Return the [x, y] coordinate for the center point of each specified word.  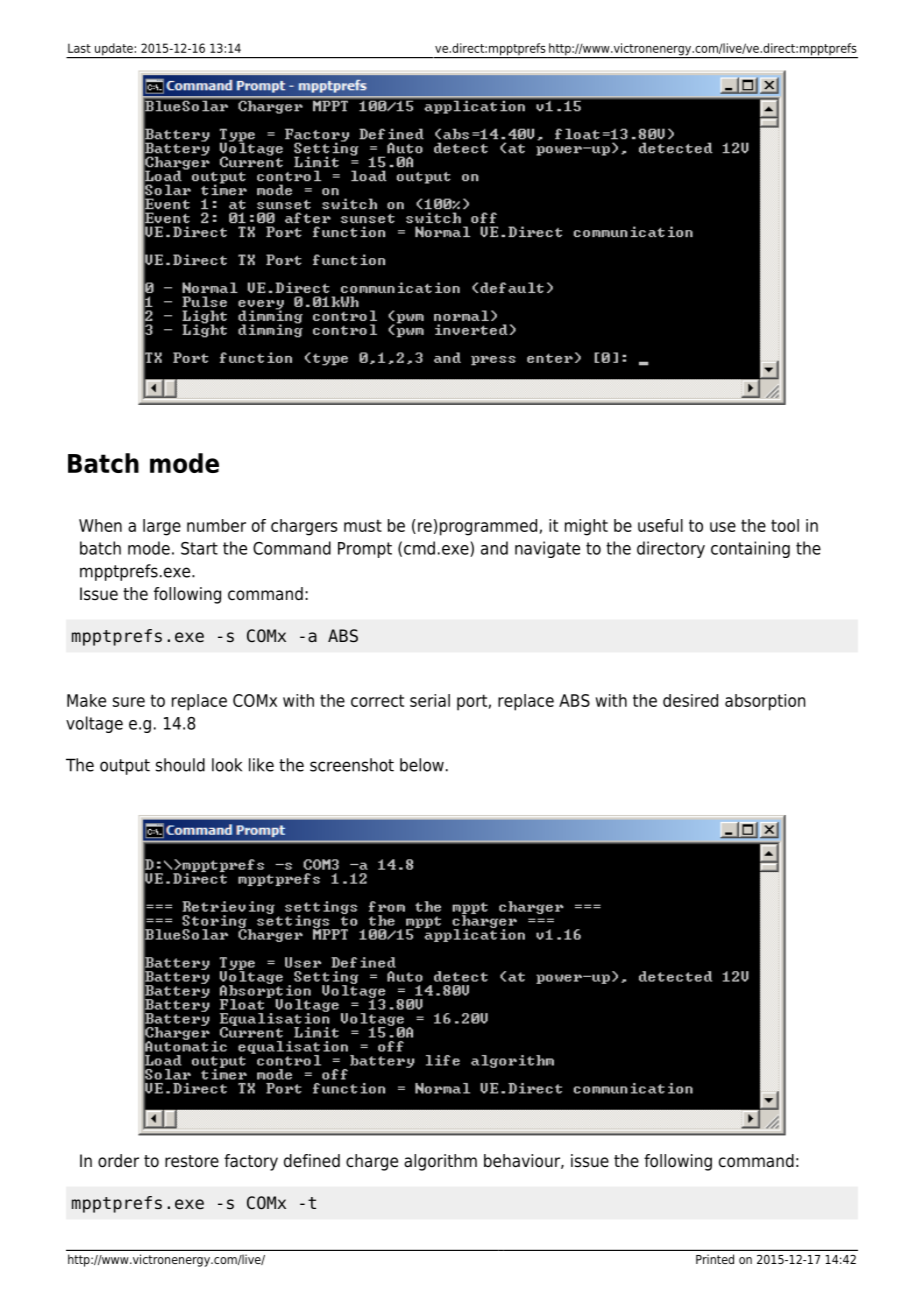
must [363, 525]
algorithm [440, 1162]
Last [79, 48]
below [422, 765]
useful [660, 525]
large [162, 527]
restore [192, 1161]
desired [690, 700]
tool [785, 525]
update [114, 50]
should [180, 765]
